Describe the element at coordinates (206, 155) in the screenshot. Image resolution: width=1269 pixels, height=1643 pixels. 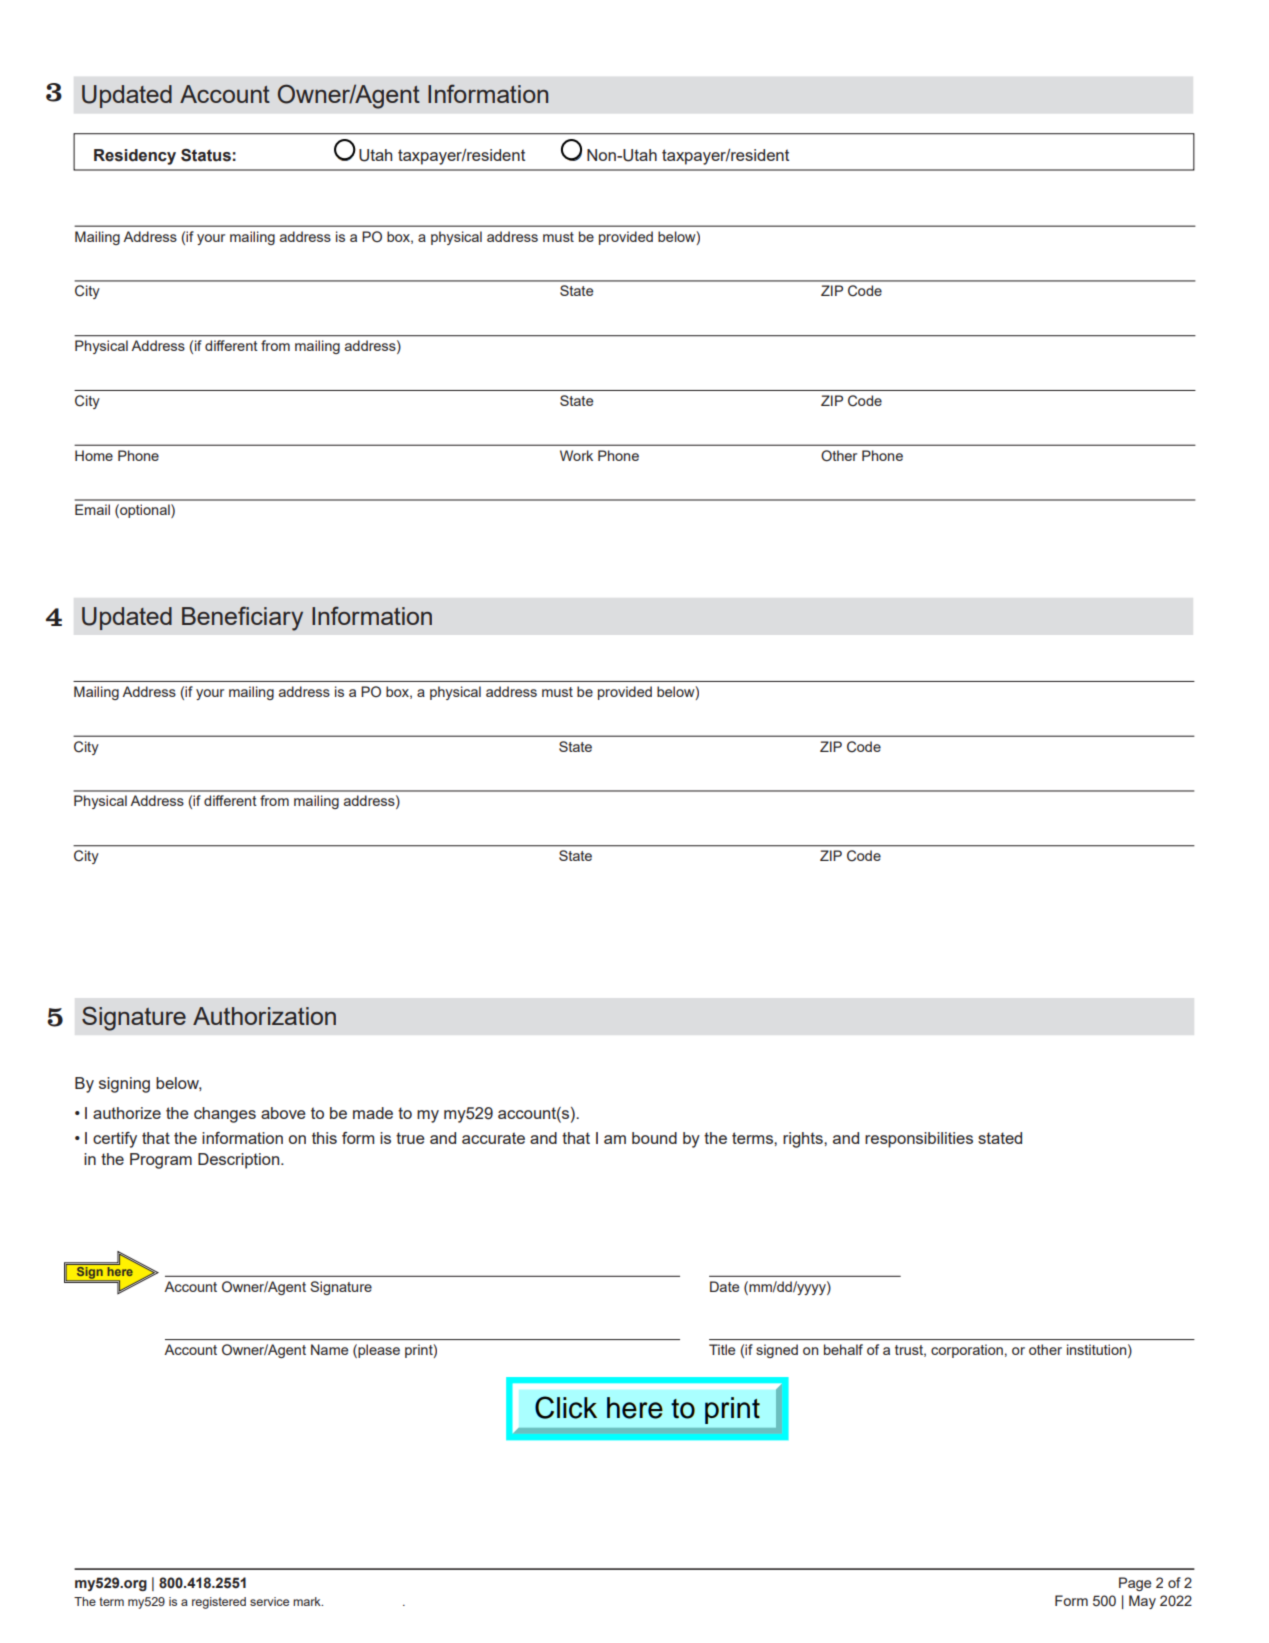
I see `Status` at that location.
